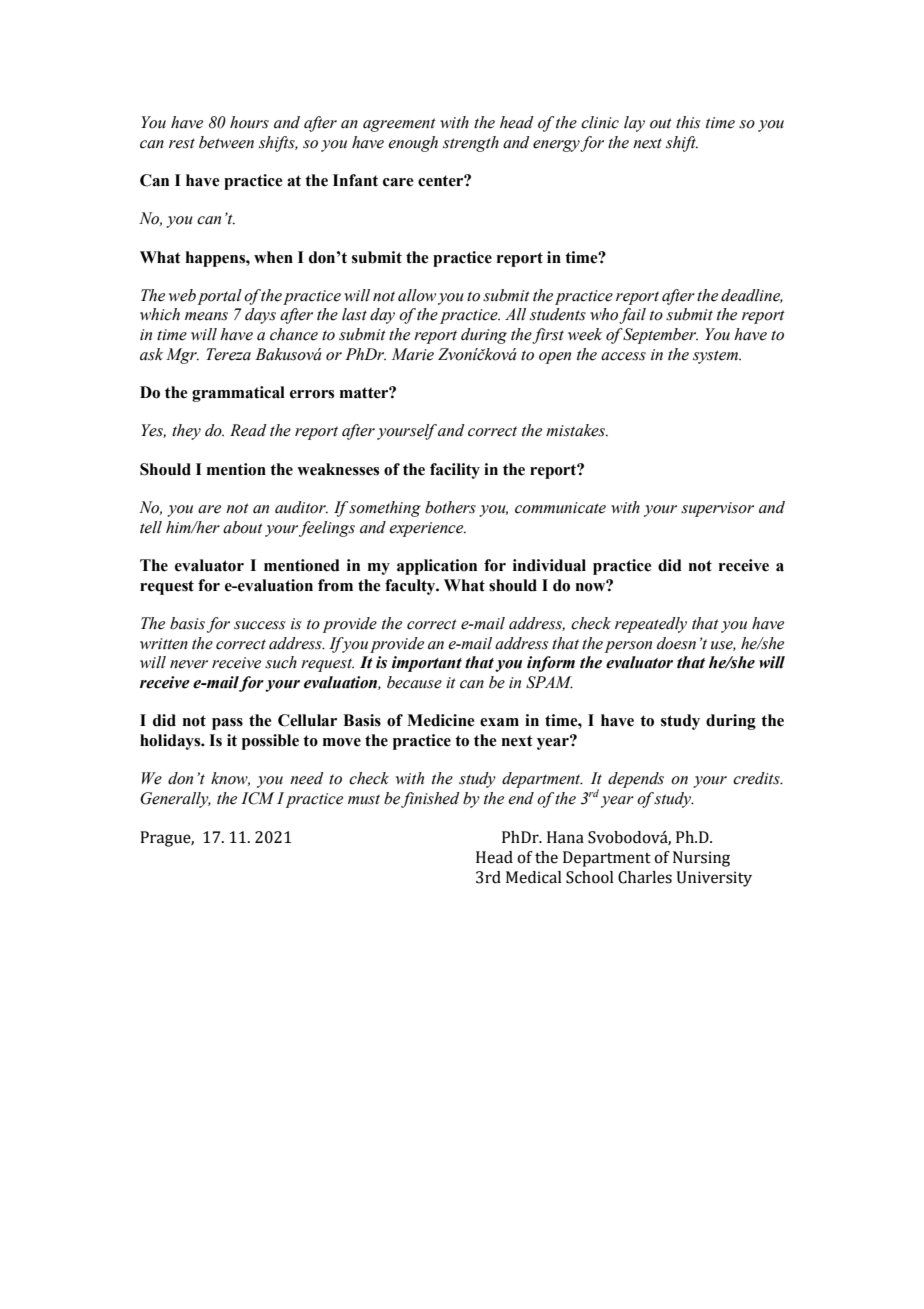 This screenshot has height=1309, width=924. Describe the element at coordinates (471, 144) in the screenshot. I see `strength` at that location.
